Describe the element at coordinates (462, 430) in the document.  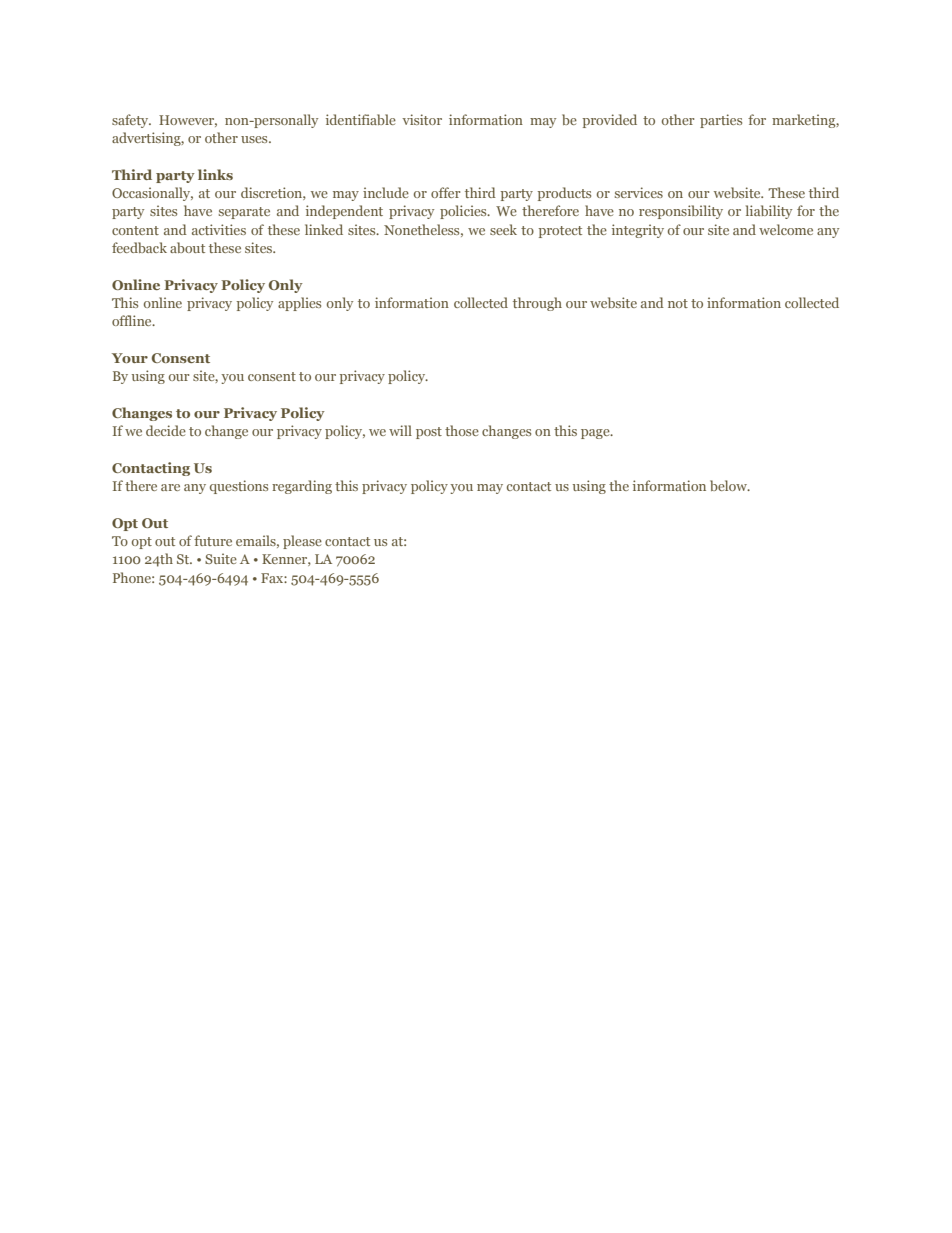
I see `those` at that location.
